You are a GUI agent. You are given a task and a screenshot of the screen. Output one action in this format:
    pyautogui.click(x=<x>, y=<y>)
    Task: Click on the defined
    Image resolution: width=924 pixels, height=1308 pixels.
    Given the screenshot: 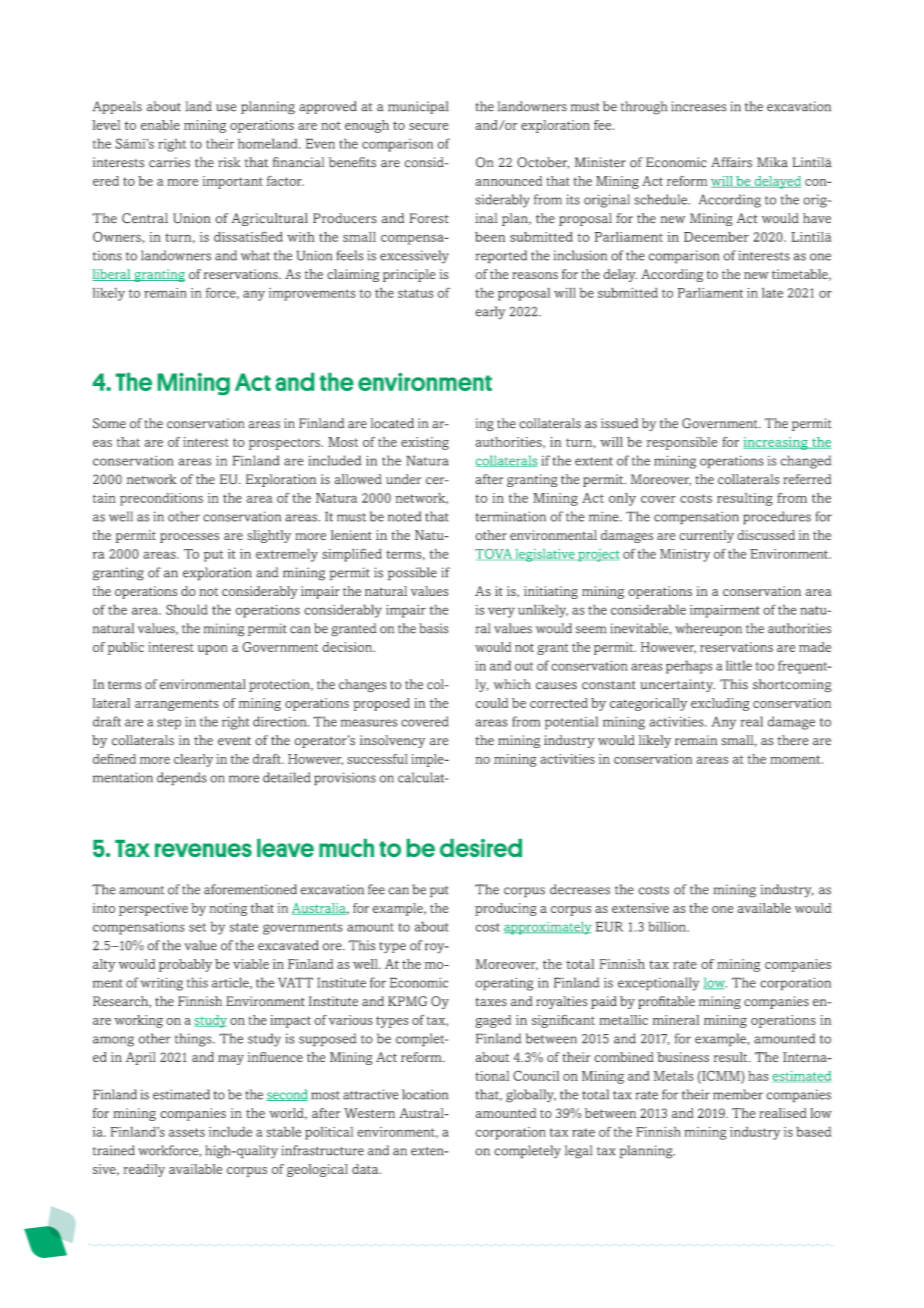 What is the action you would take?
    pyautogui.click(x=114, y=759)
